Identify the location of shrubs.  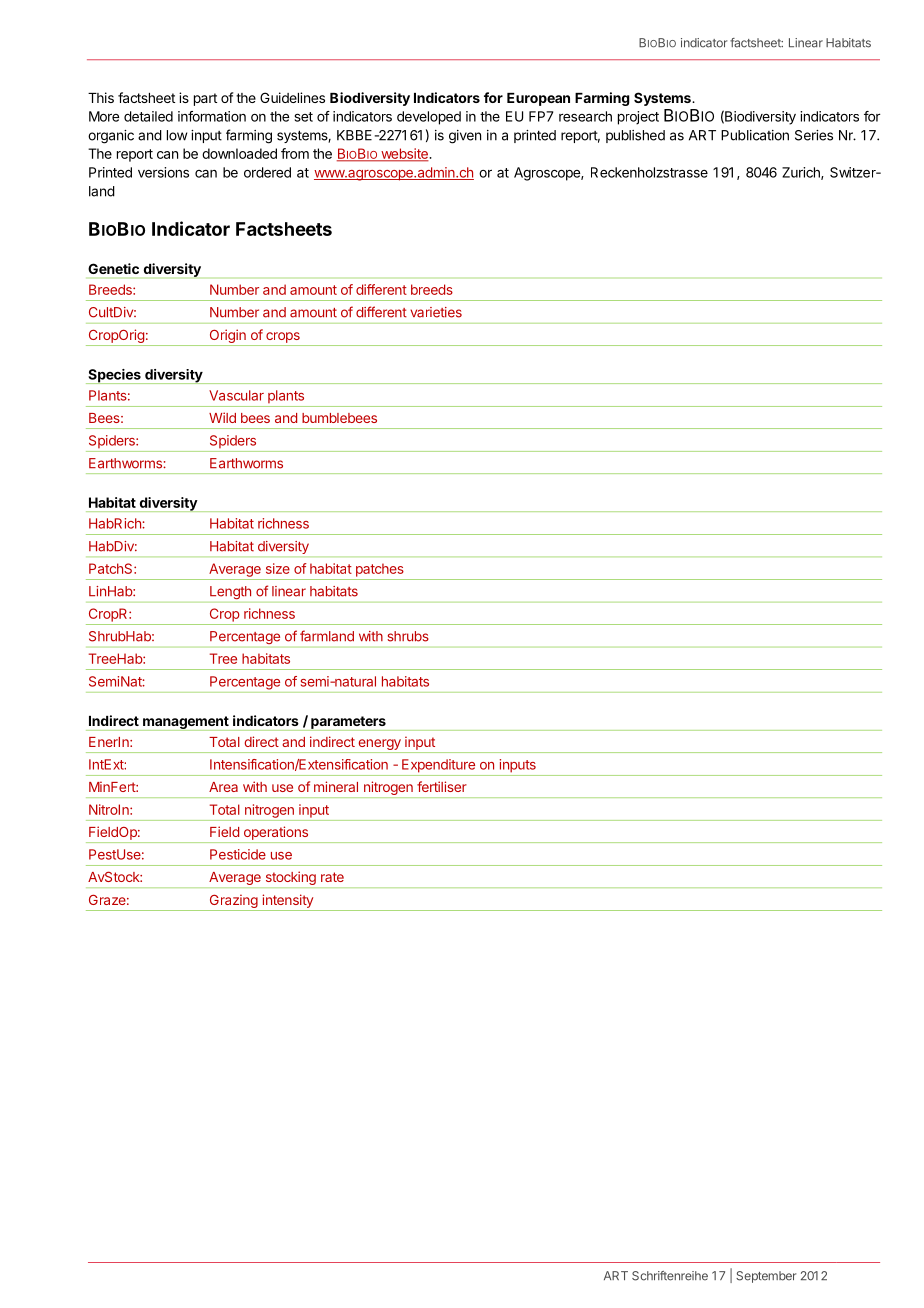
(408, 636).
